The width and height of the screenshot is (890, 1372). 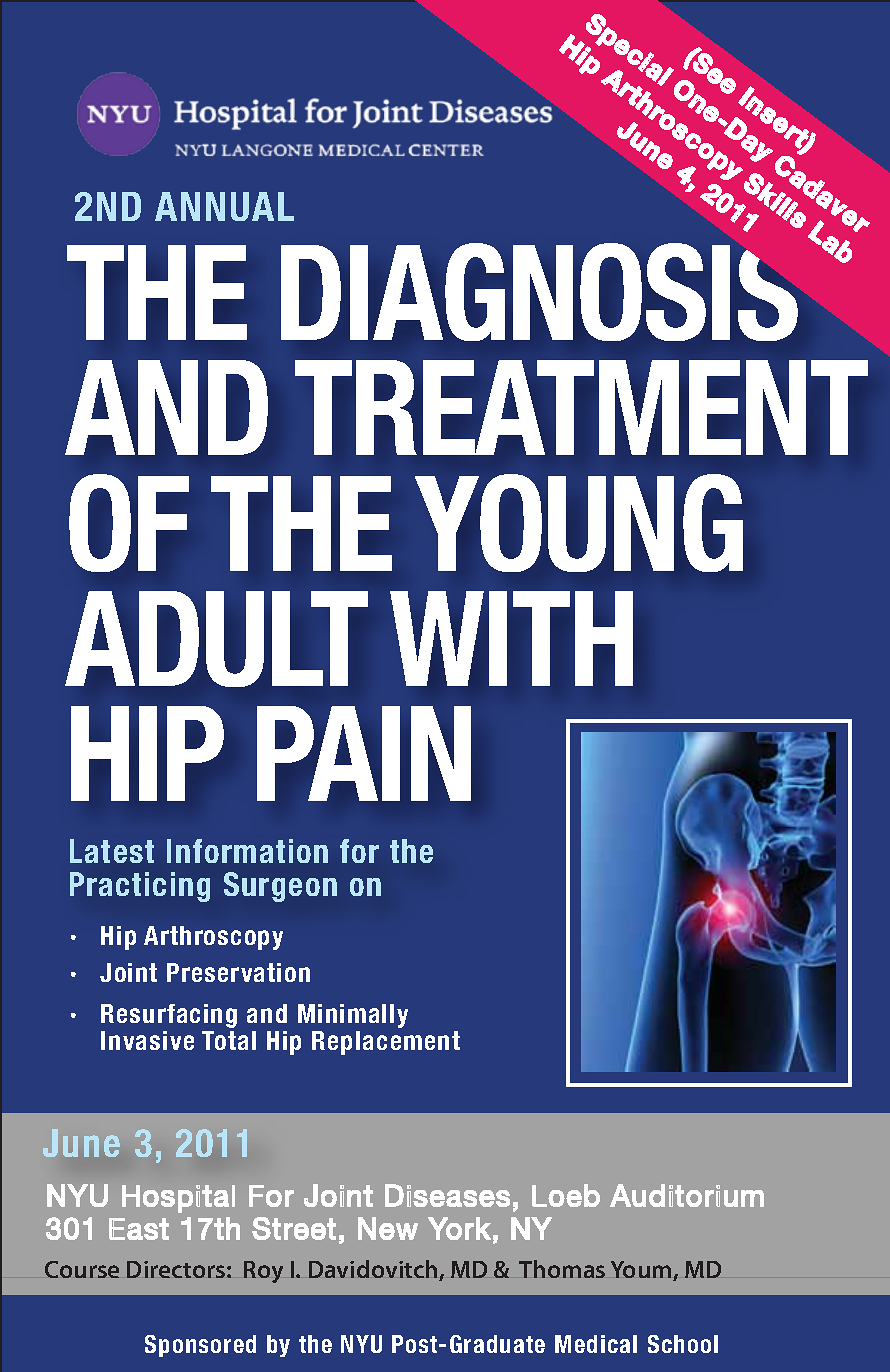 I want to click on Sponsored, so click(x=200, y=1346).
